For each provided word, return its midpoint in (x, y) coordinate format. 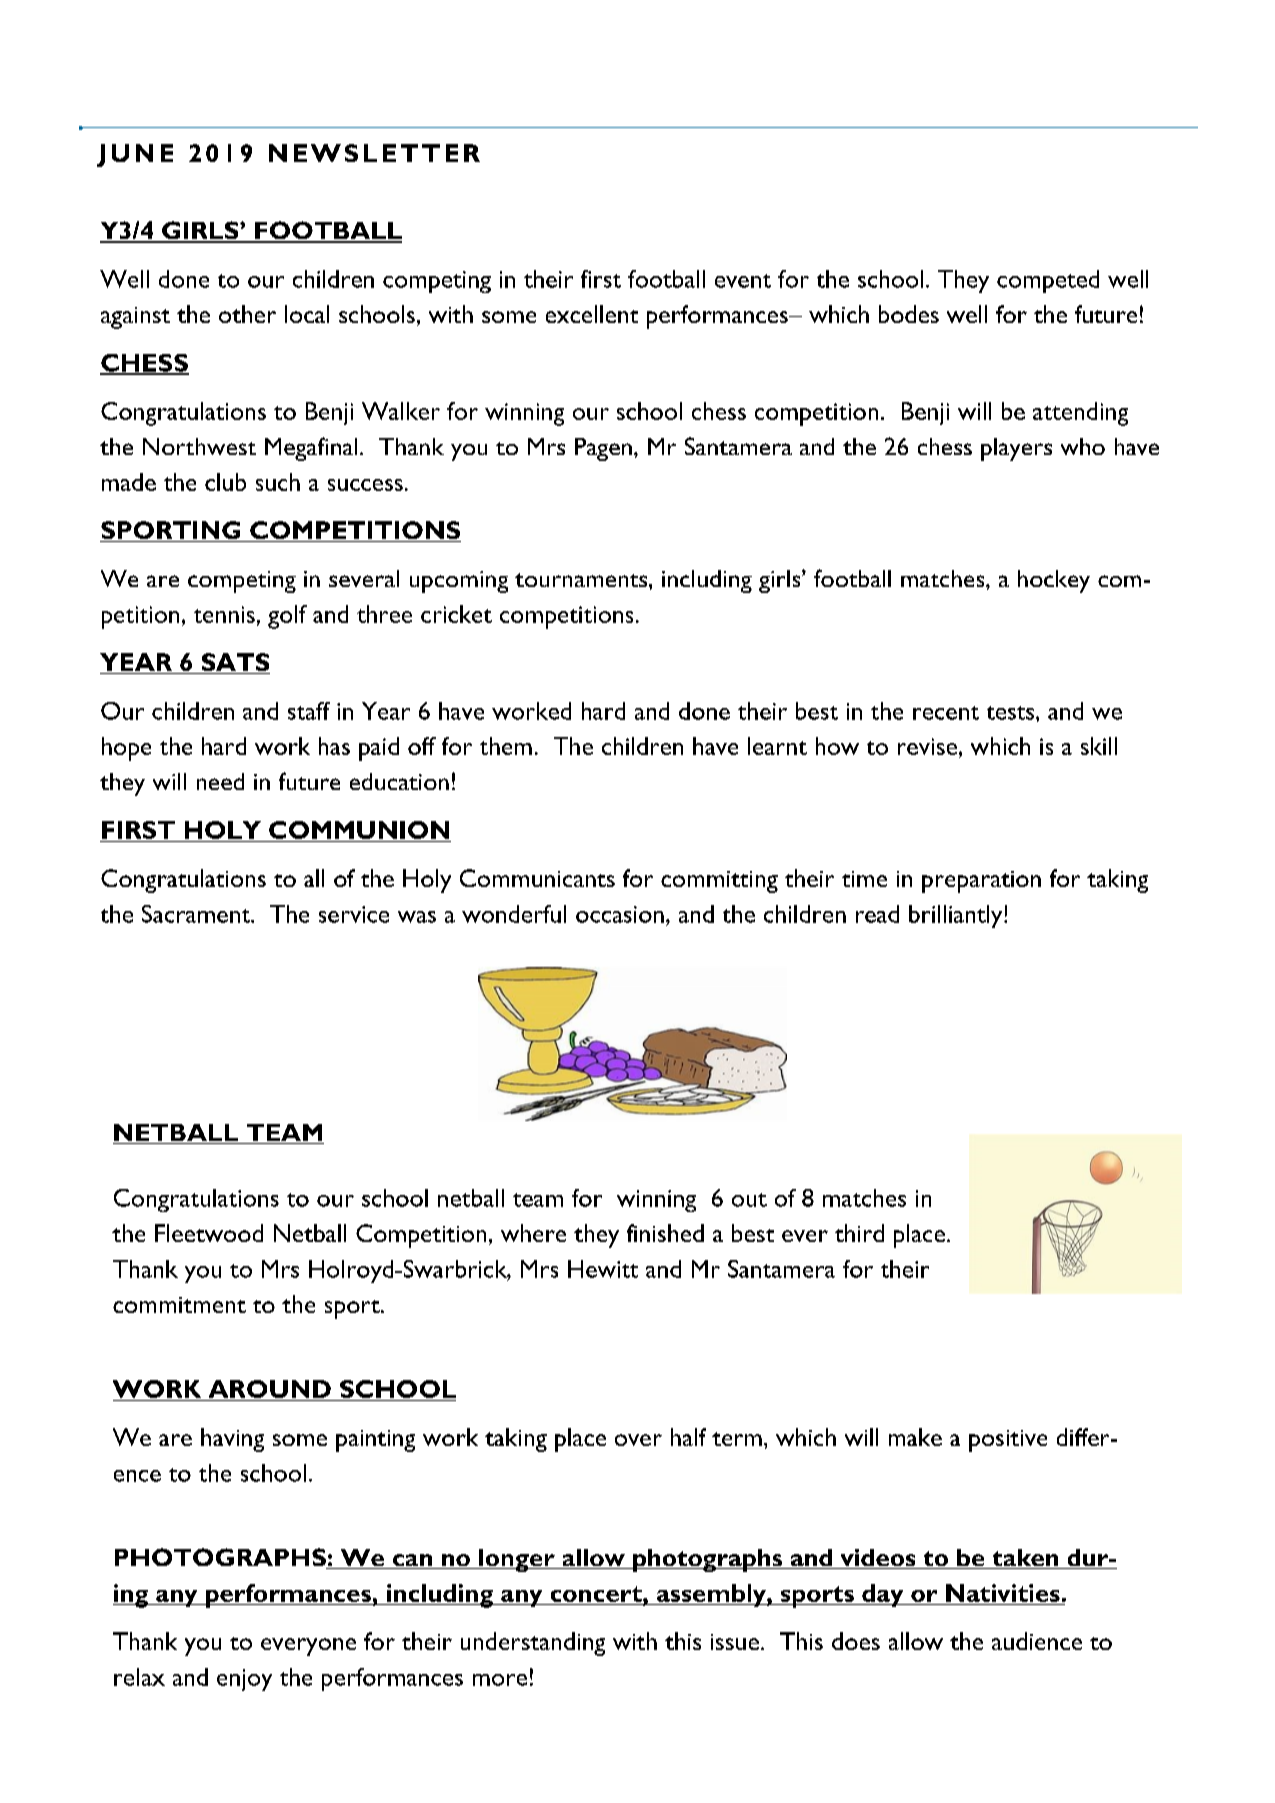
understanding (533, 1644)
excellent (592, 314)
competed (1048, 281)
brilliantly (957, 916)
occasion (620, 914)
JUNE (135, 155)
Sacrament (197, 914)
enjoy (244, 1680)
